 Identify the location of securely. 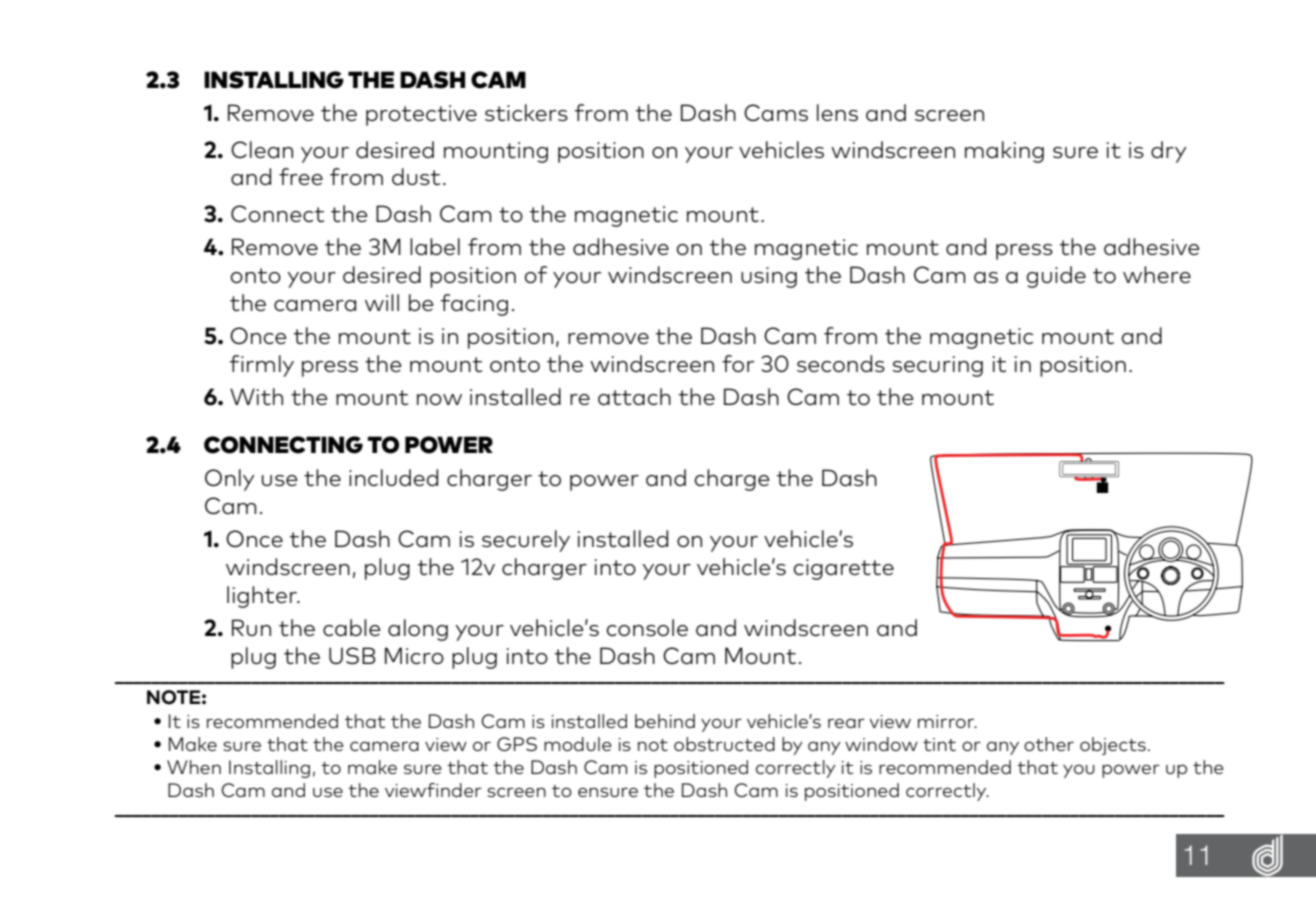
(526, 541).
